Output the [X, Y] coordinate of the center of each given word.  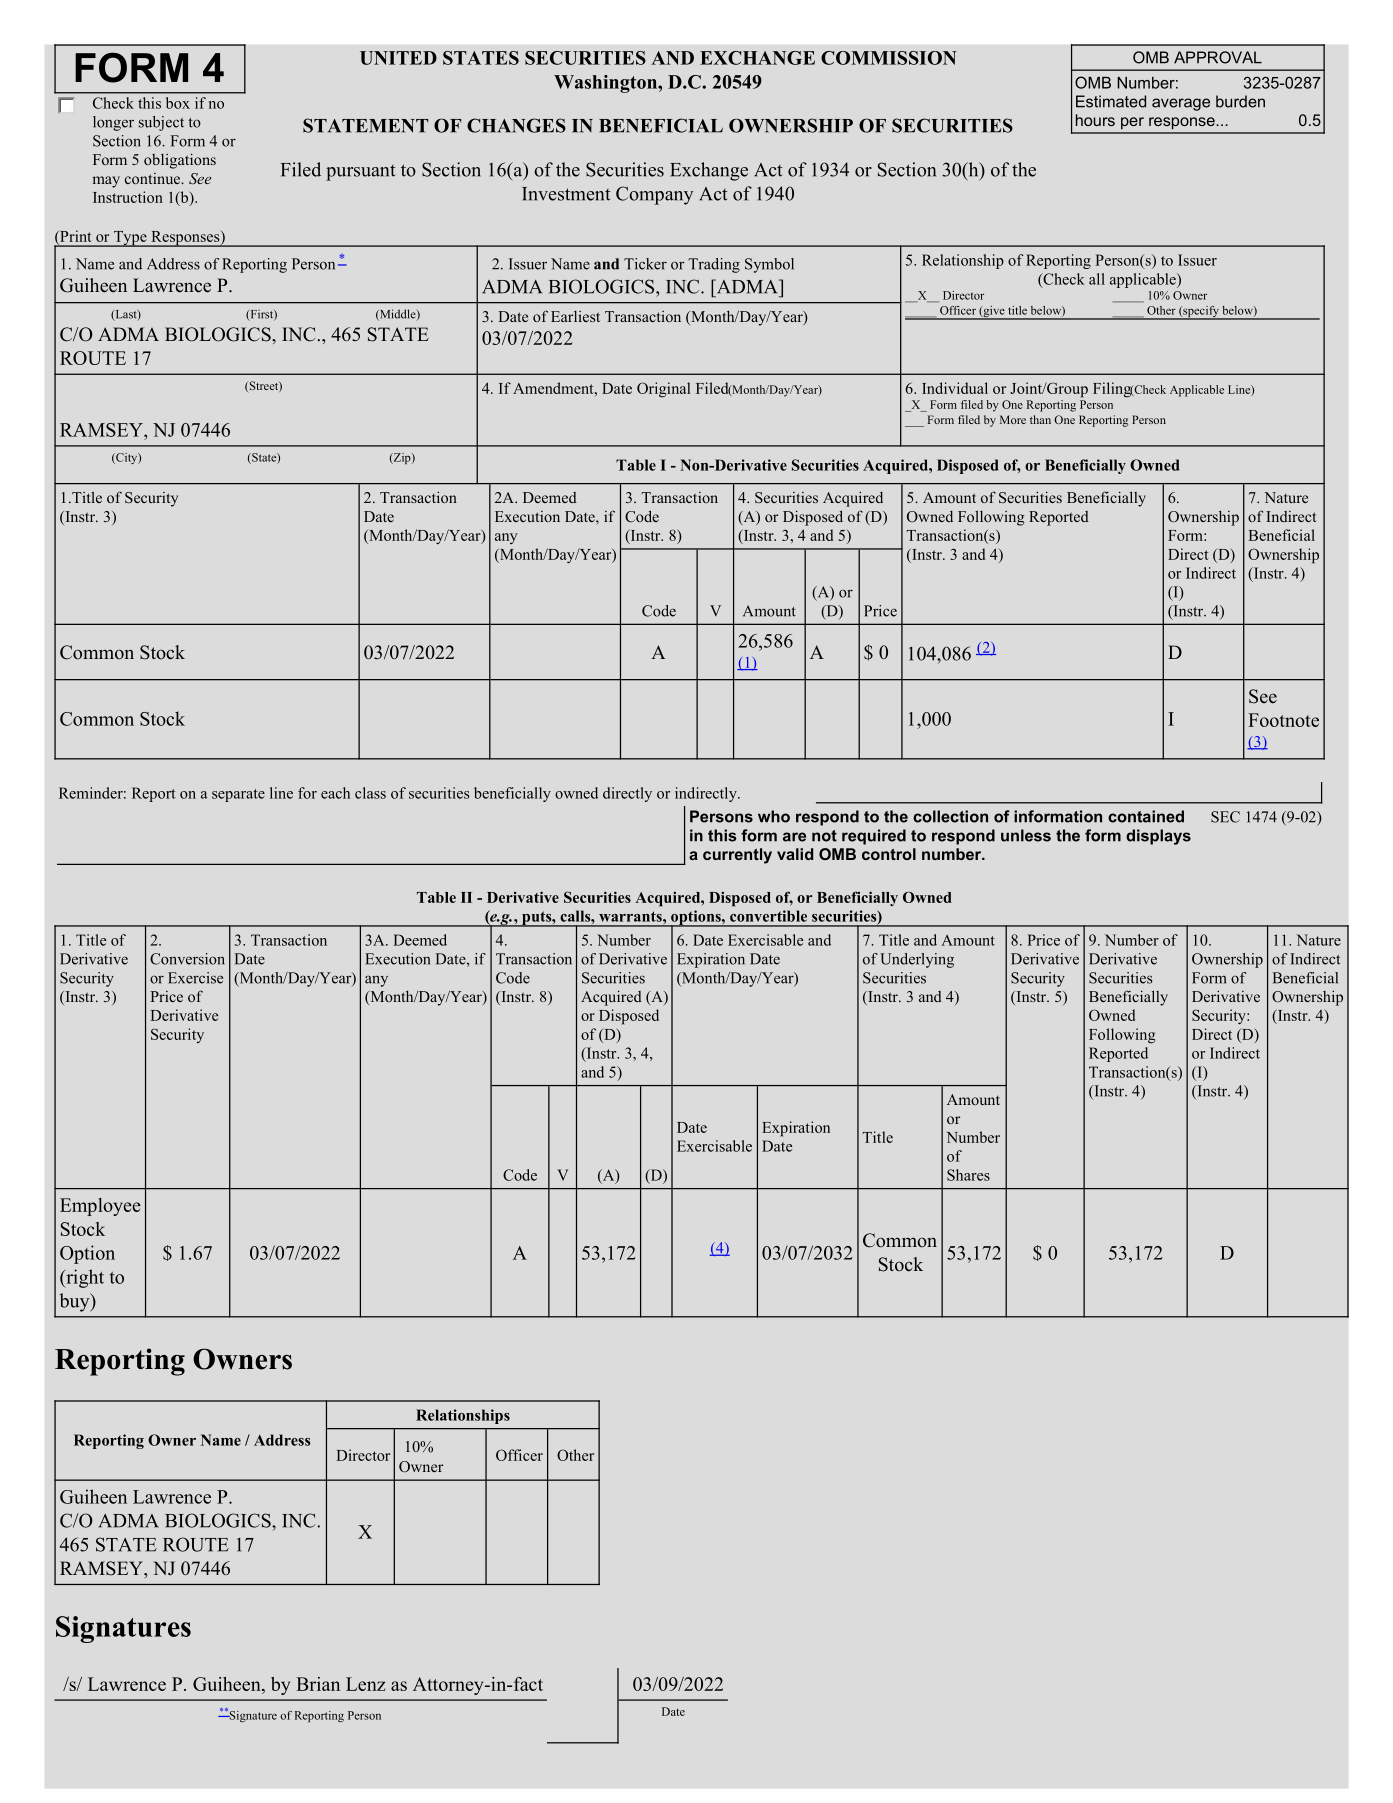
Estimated [1111, 101]
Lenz [365, 1684]
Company [654, 195]
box [178, 103]
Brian [318, 1684]
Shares [968, 1175]
